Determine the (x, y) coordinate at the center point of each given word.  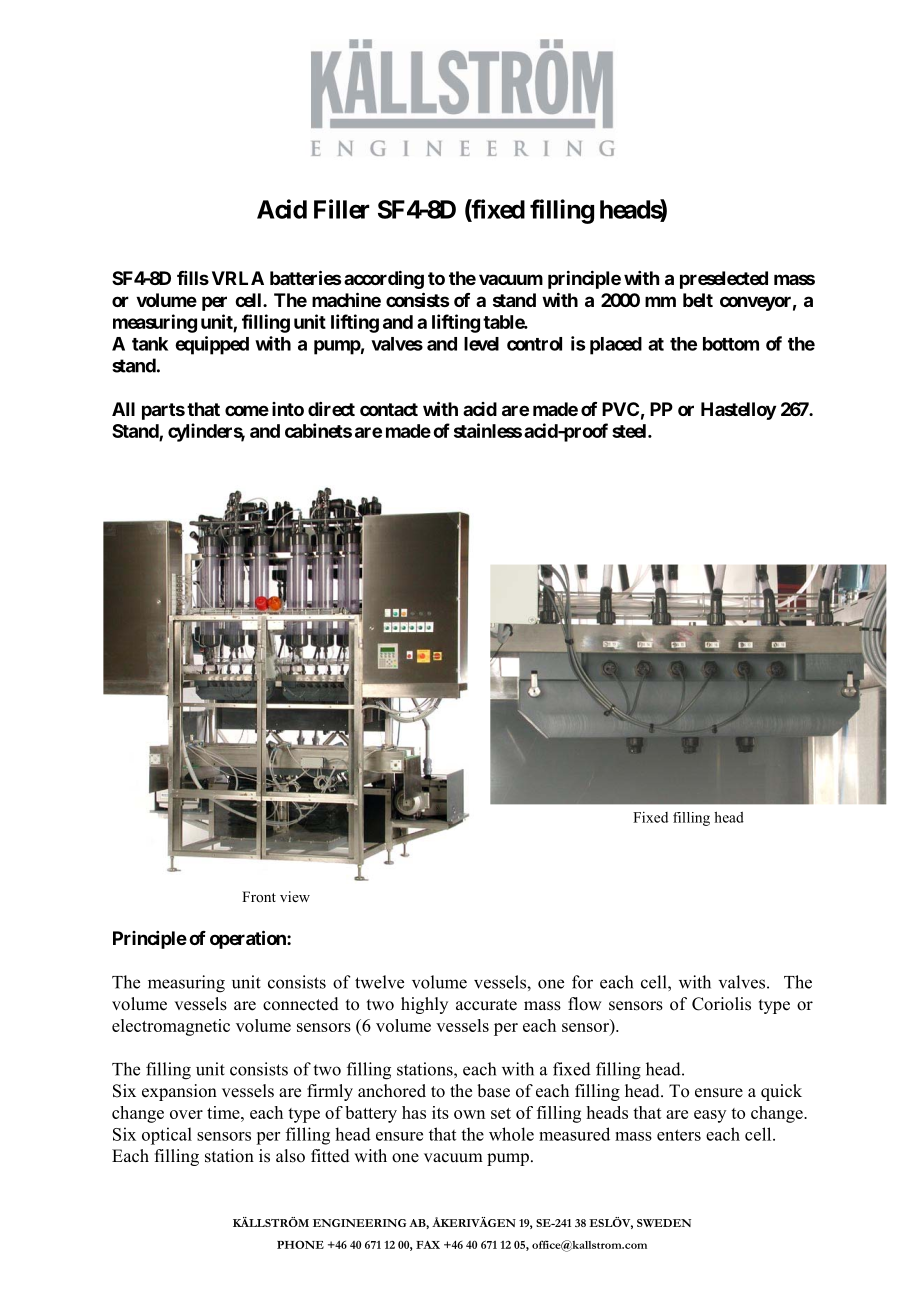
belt (698, 300)
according (384, 279)
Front (259, 896)
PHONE (300, 1244)
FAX (428, 1244)
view (295, 896)
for (582, 982)
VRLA (238, 278)
